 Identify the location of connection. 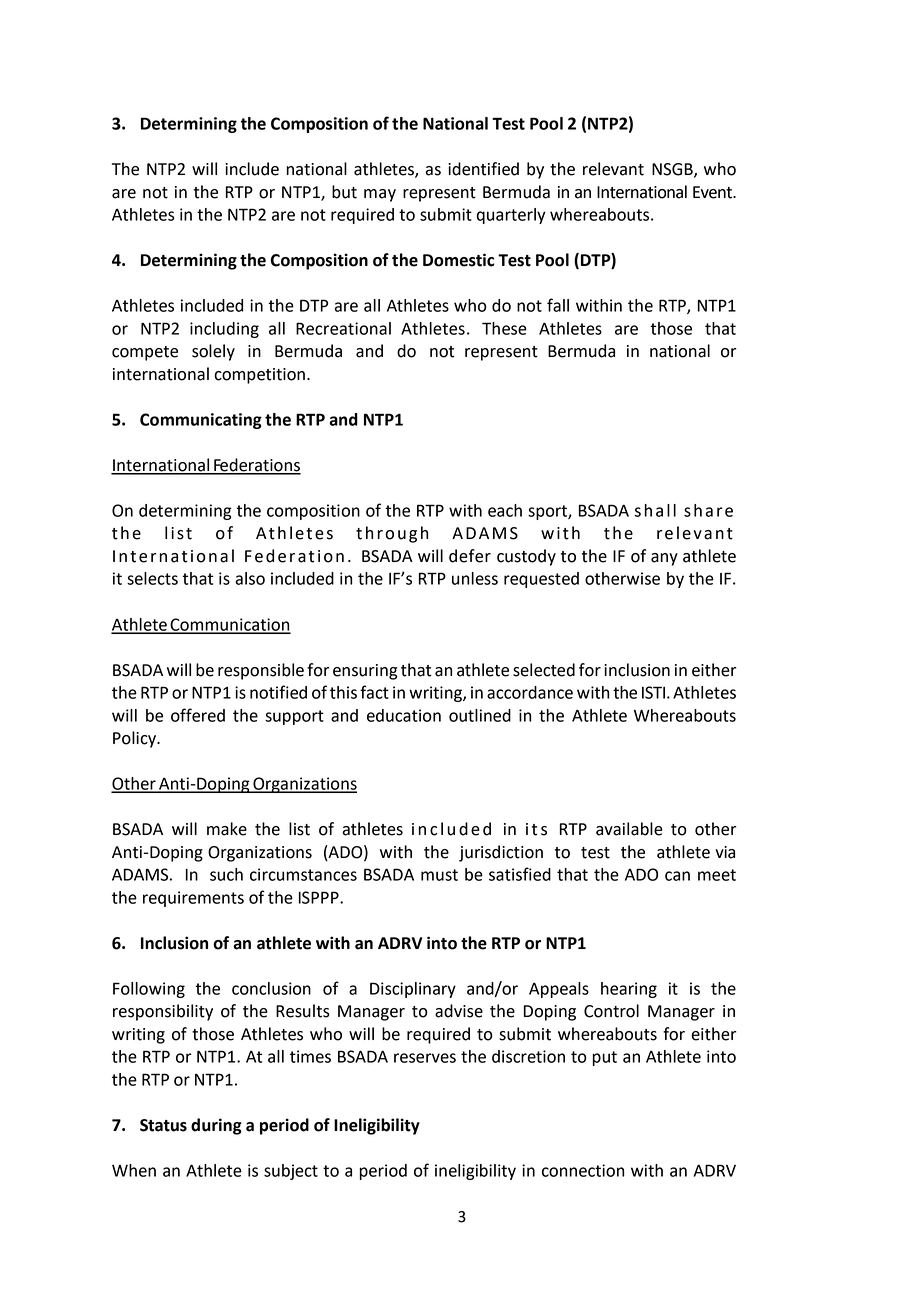
(583, 1170).
